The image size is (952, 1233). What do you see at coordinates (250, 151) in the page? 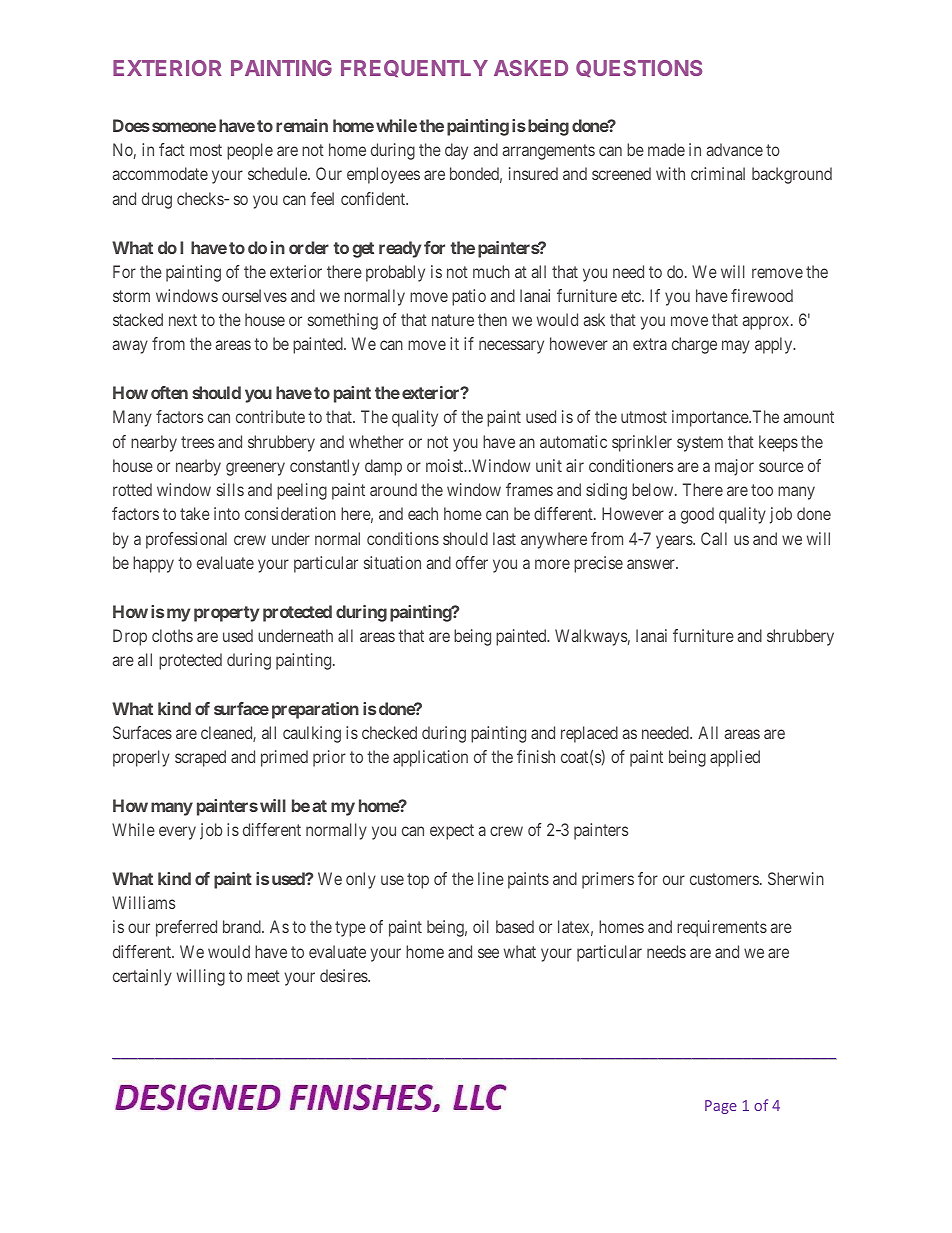
I see `people` at bounding box center [250, 151].
